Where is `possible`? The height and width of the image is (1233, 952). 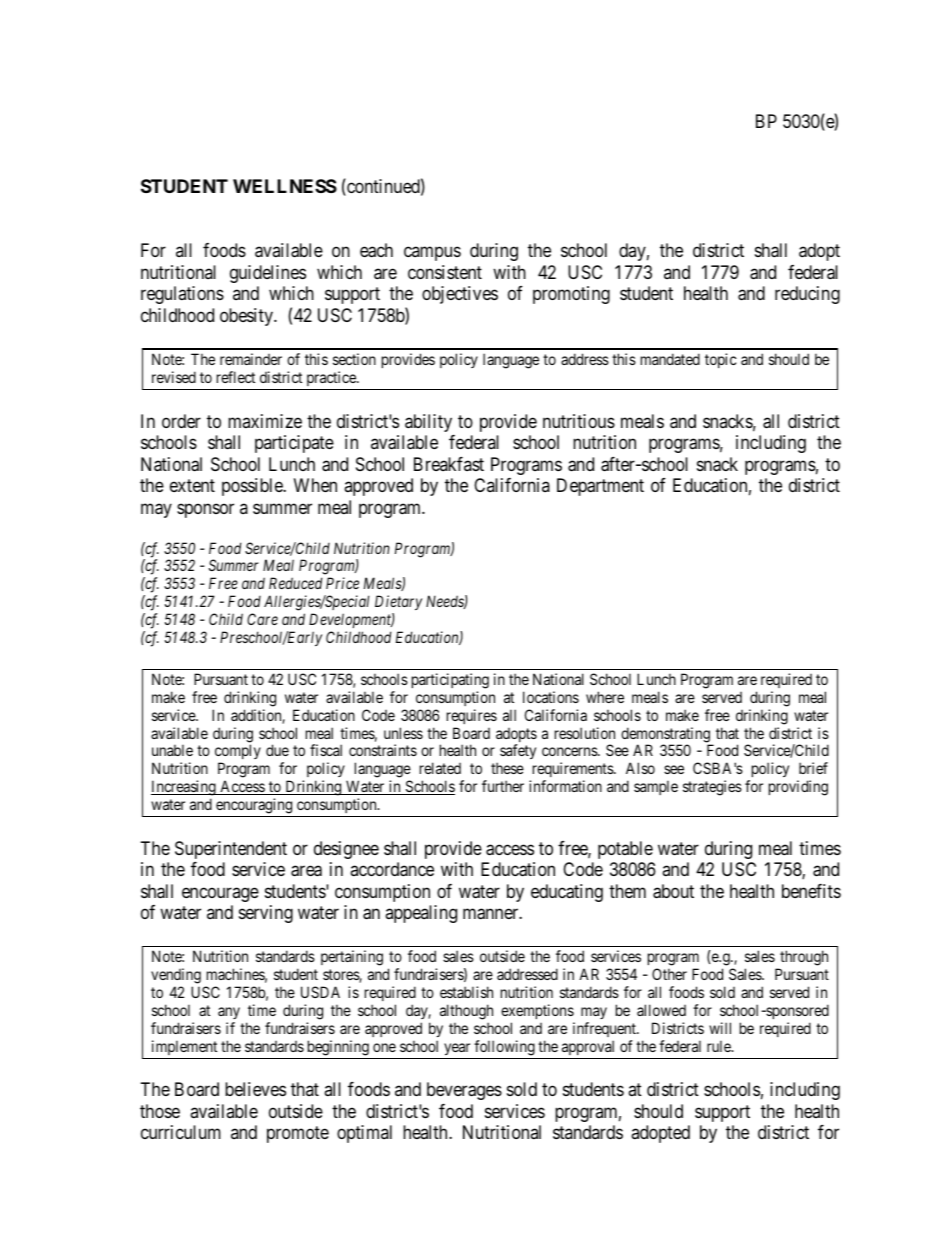 possible is located at coordinates (253, 487).
